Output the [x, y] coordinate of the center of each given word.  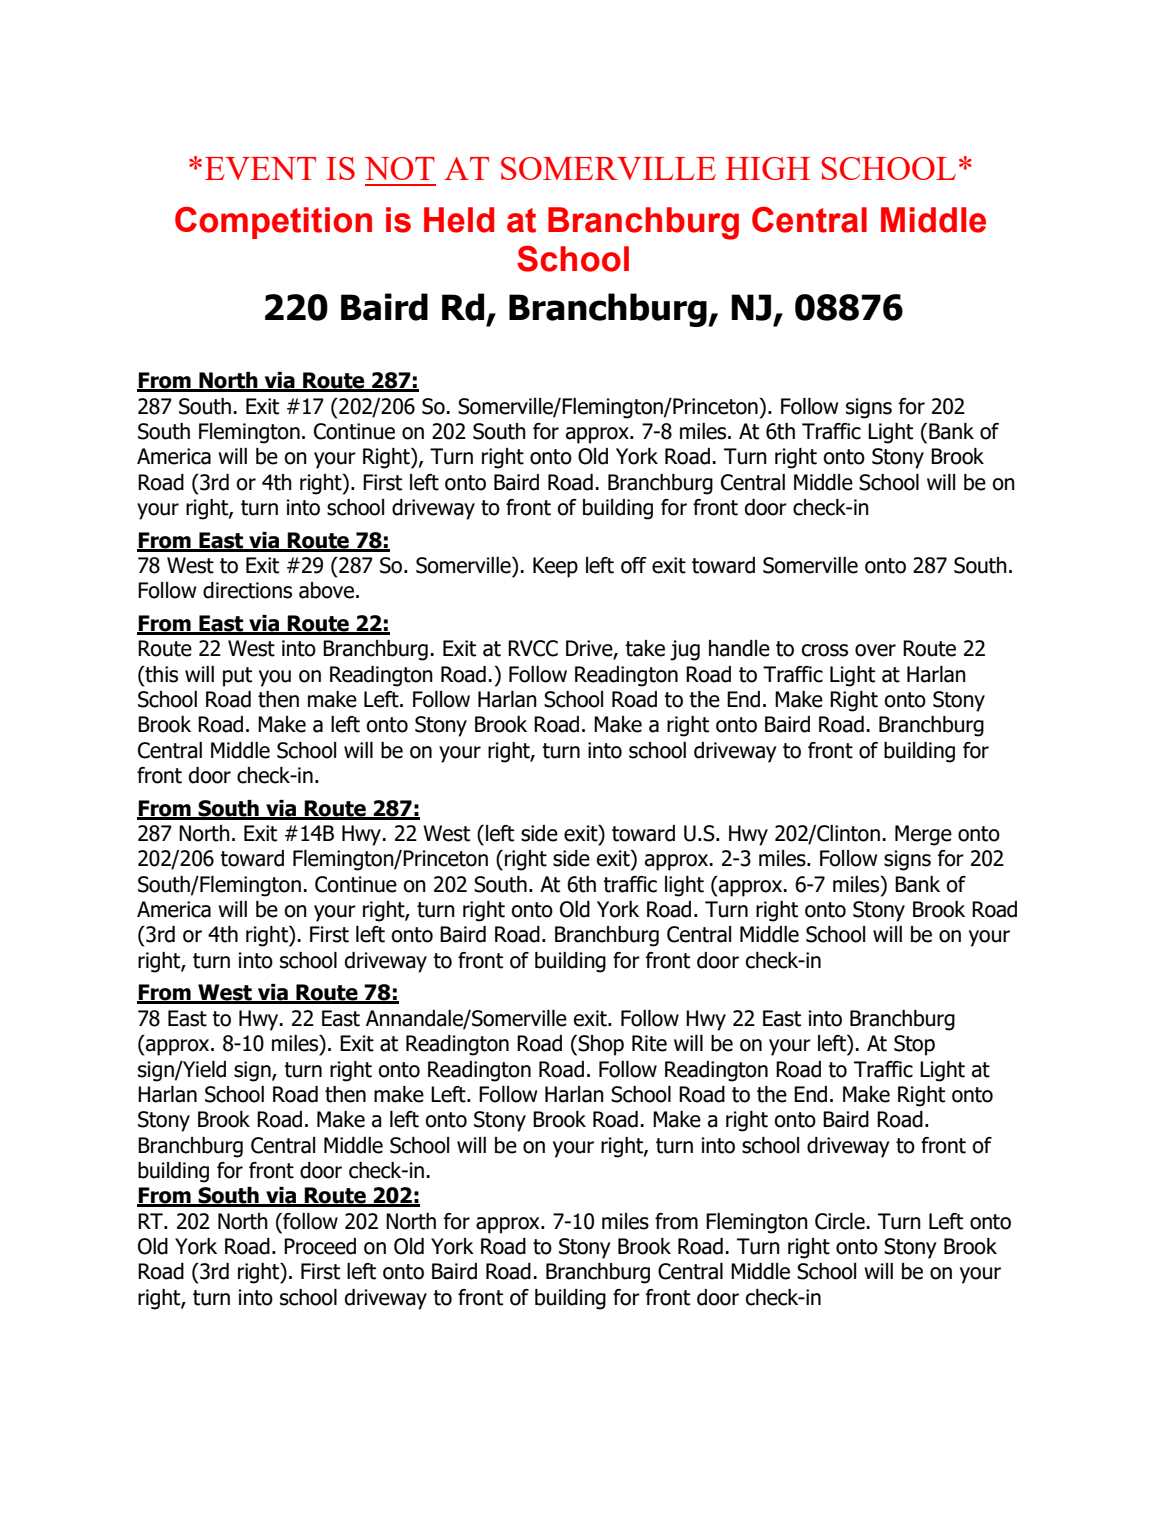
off [634, 565]
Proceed [320, 1246]
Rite [649, 1043]
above [326, 590]
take [645, 648]
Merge [923, 835]
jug [685, 650]
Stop [914, 1045]
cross [825, 650]
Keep [555, 567]
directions [247, 590]
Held [459, 220]
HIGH [767, 168]
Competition [273, 223]
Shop [601, 1045]
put [237, 677]
